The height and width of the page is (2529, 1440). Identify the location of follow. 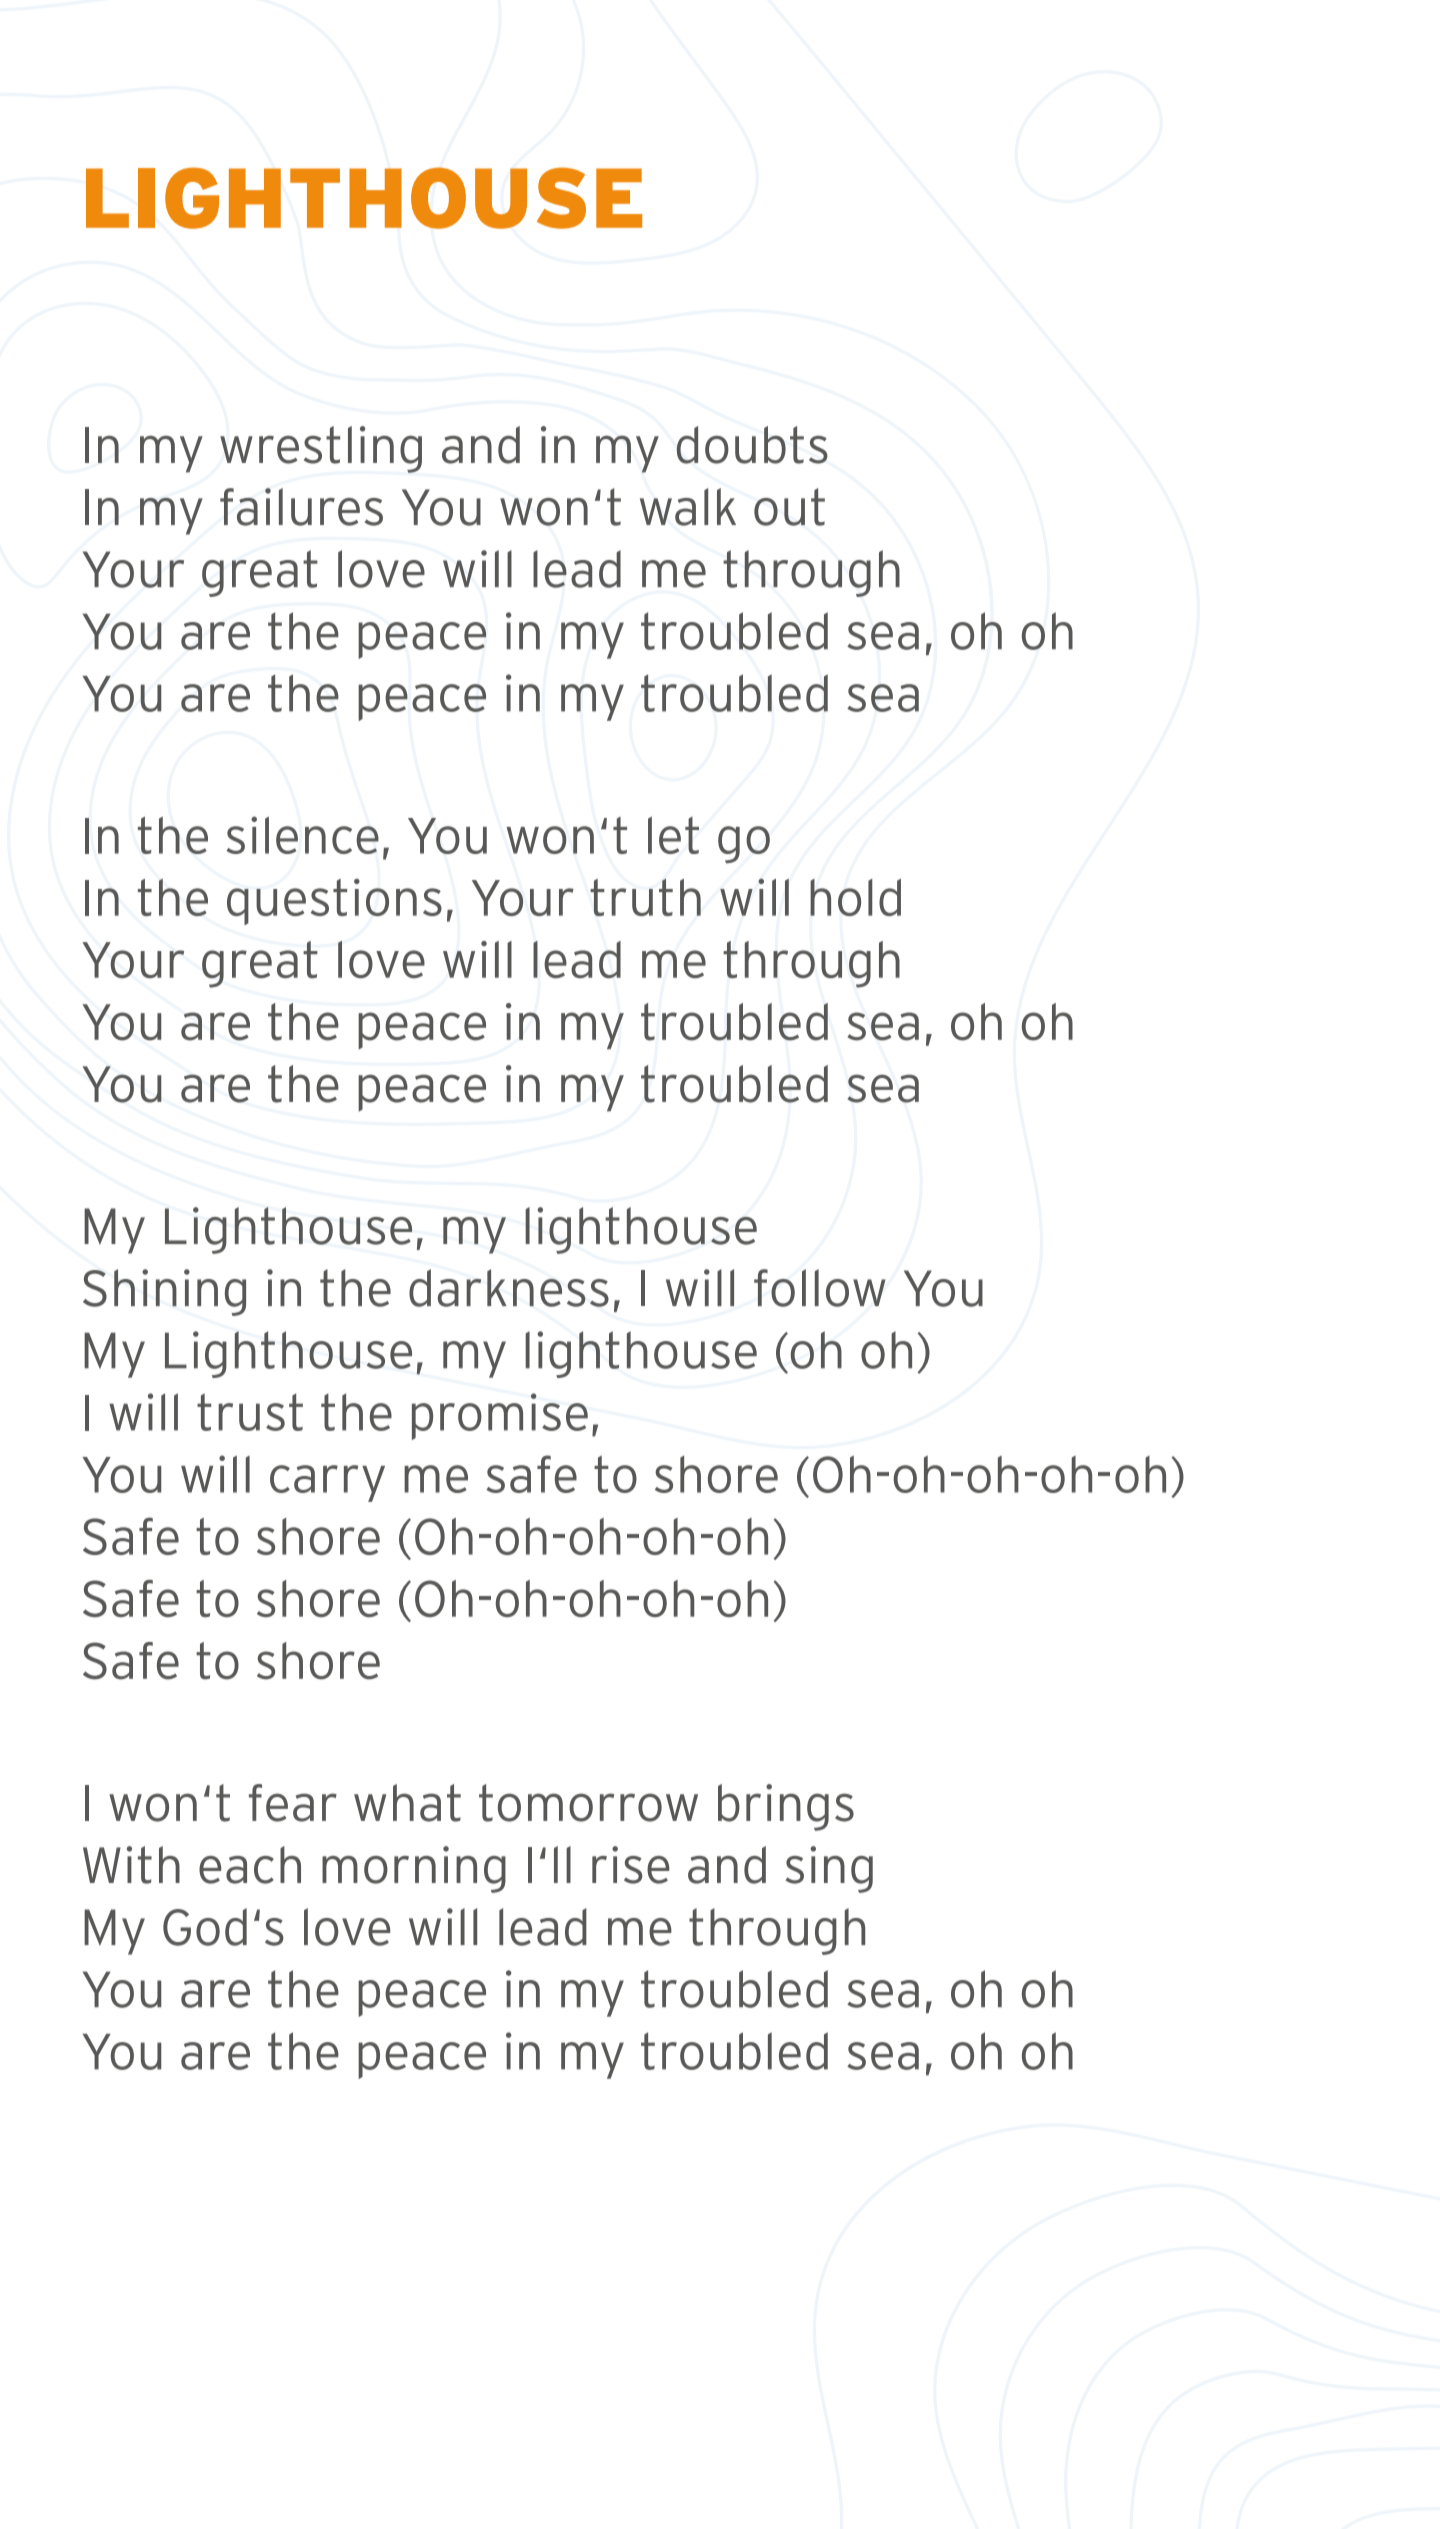
(820, 1288).
